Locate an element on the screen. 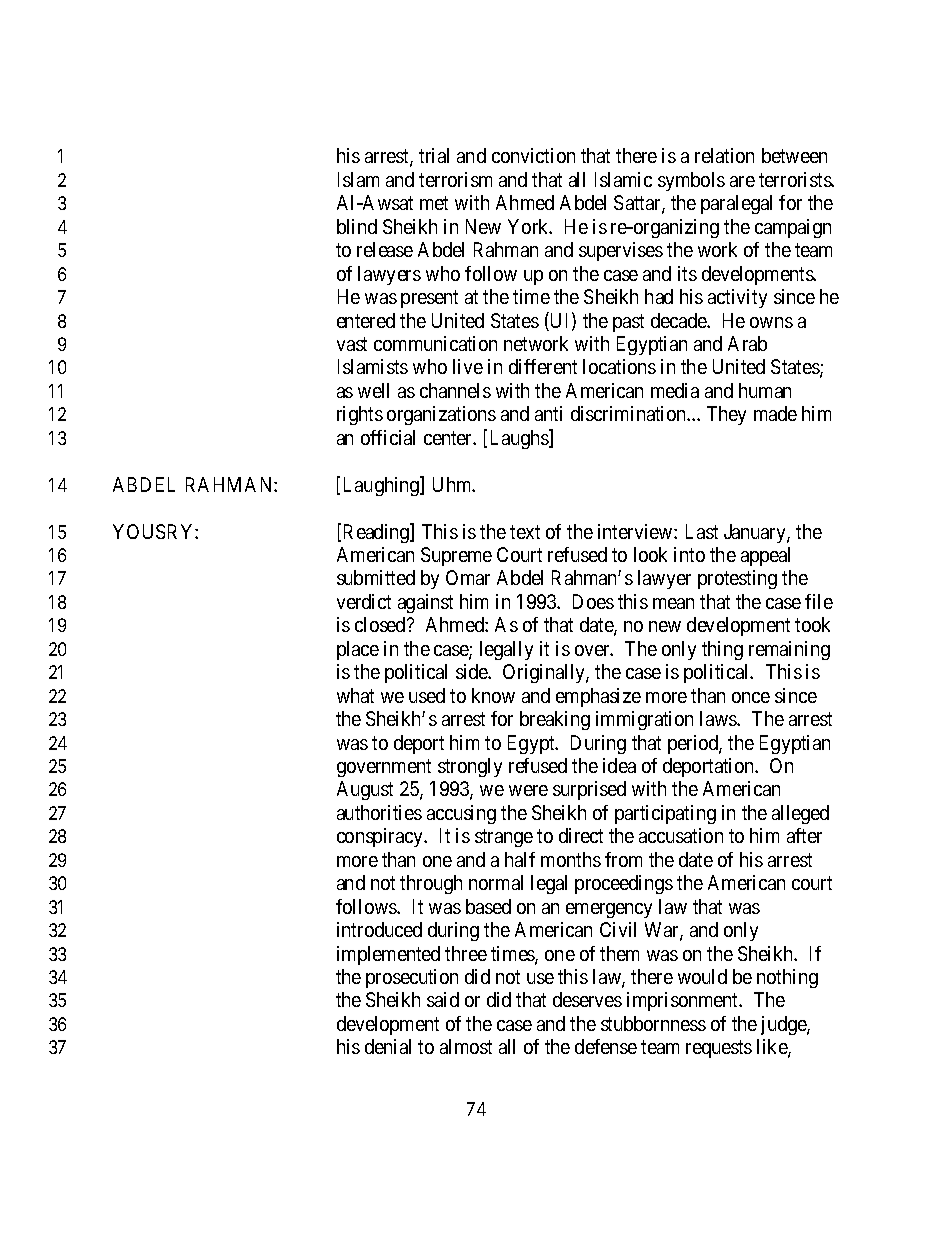 This screenshot has height=1233, width=952. Does is located at coordinates (593, 601).
